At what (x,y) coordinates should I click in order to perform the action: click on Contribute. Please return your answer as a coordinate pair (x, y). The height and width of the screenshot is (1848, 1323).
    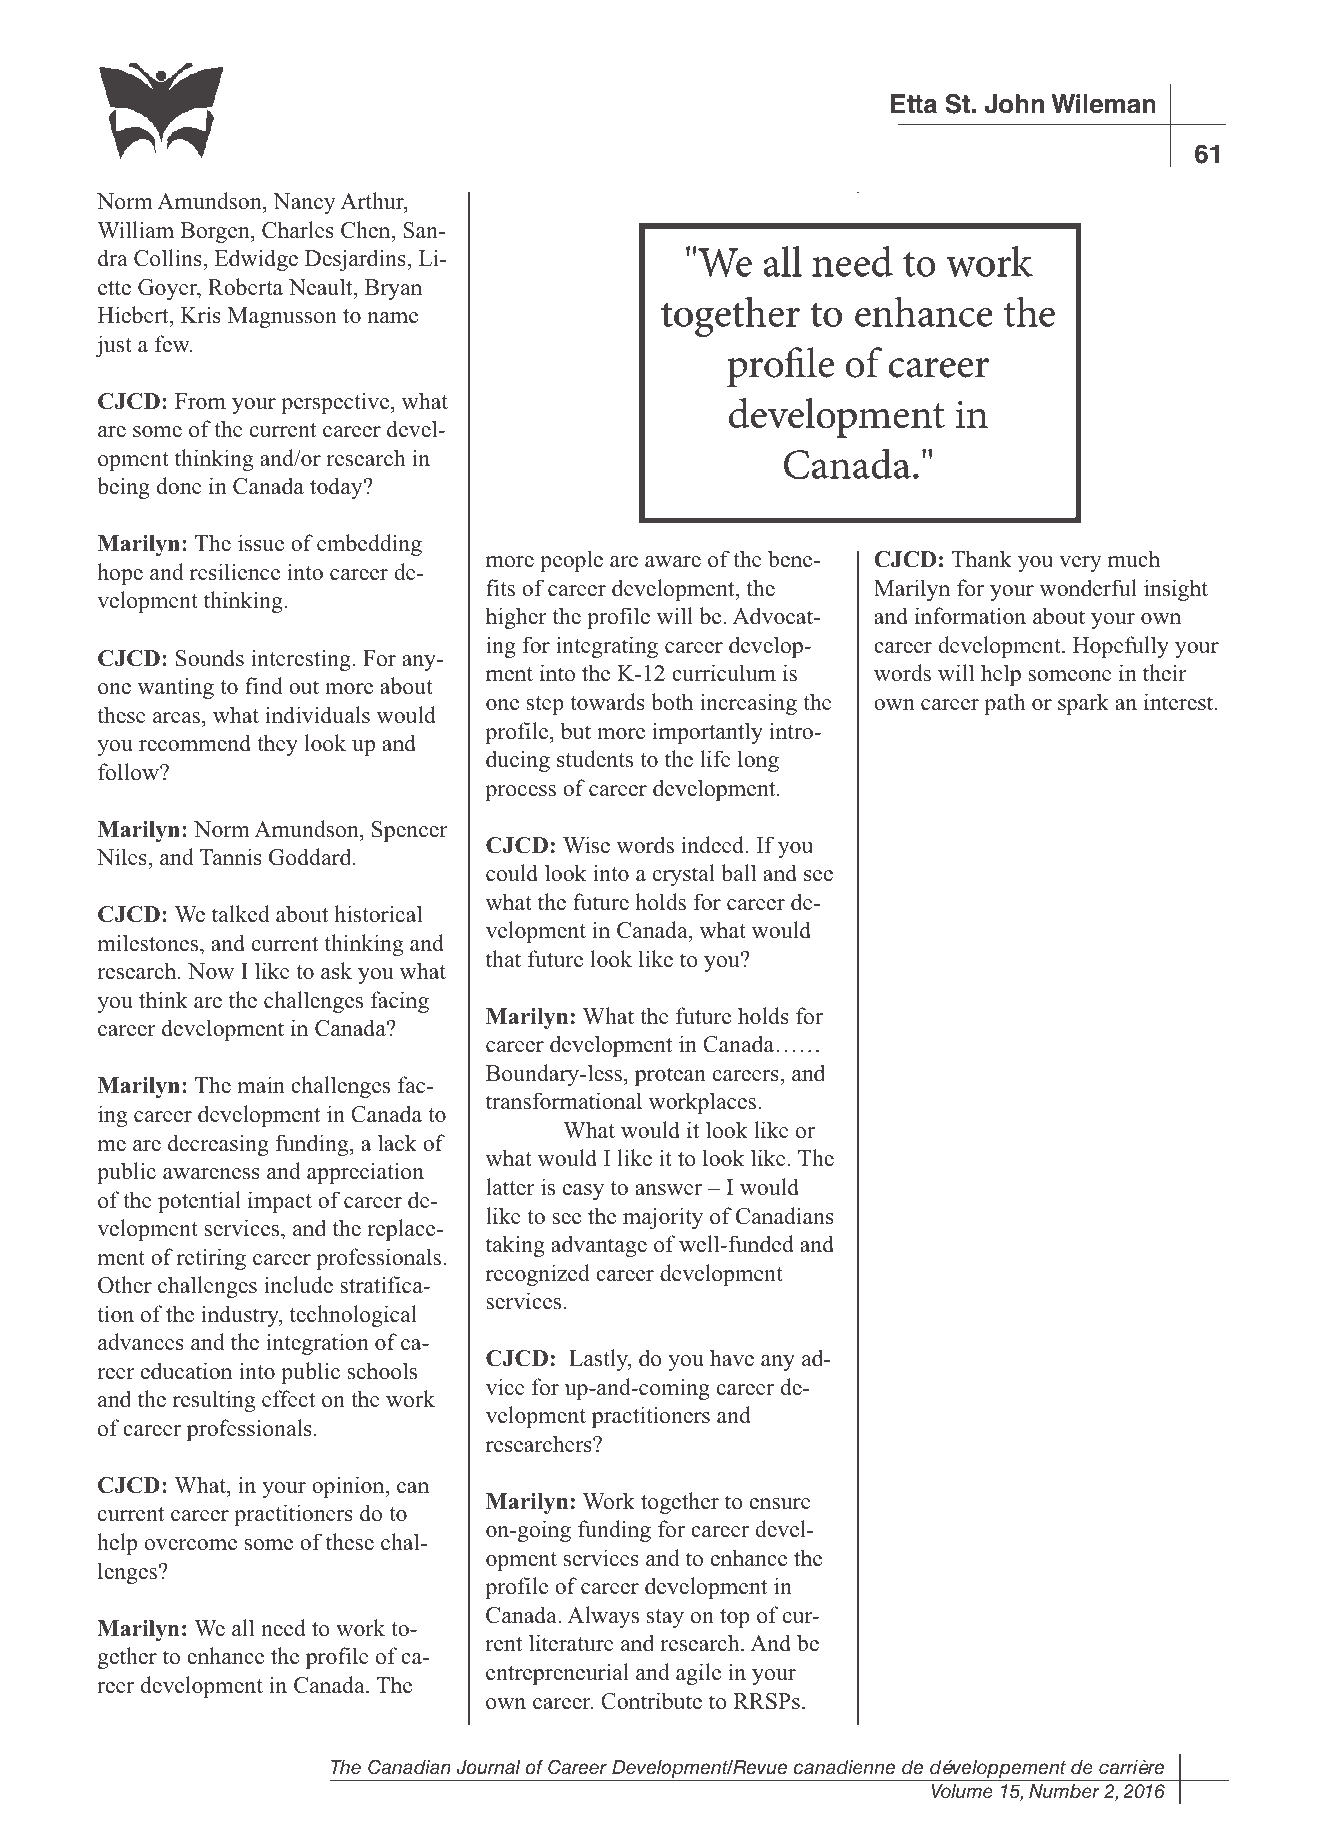
    Looking at the image, I should click on (651, 1701).
